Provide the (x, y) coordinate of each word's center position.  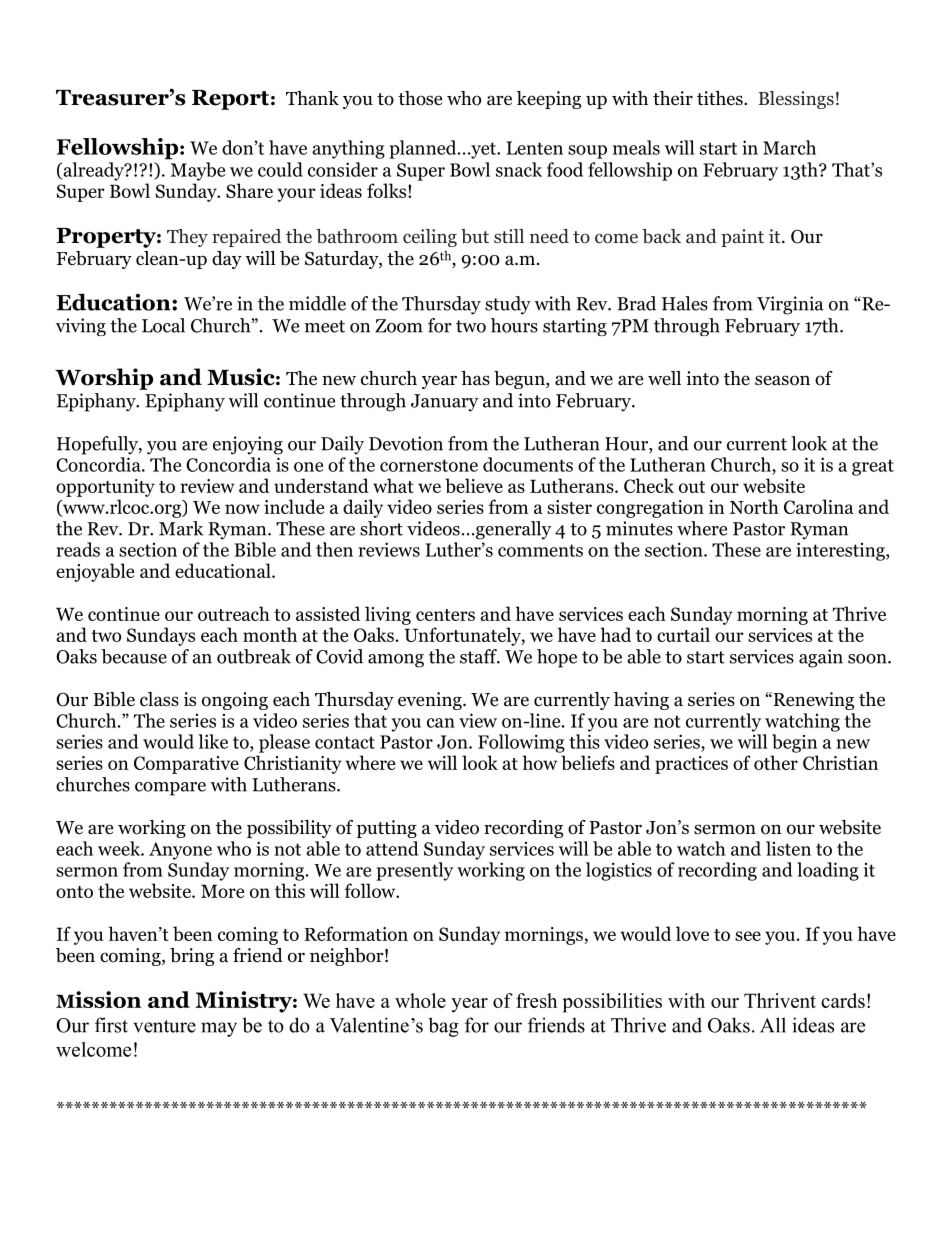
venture (164, 1026)
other (776, 762)
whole (420, 1000)
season (782, 380)
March (789, 147)
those (420, 98)
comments (540, 550)
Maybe (198, 171)
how (539, 762)
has (475, 378)
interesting (841, 551)
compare (170, 789)
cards (843, 1000)
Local (163, 325)
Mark (181, 528)
